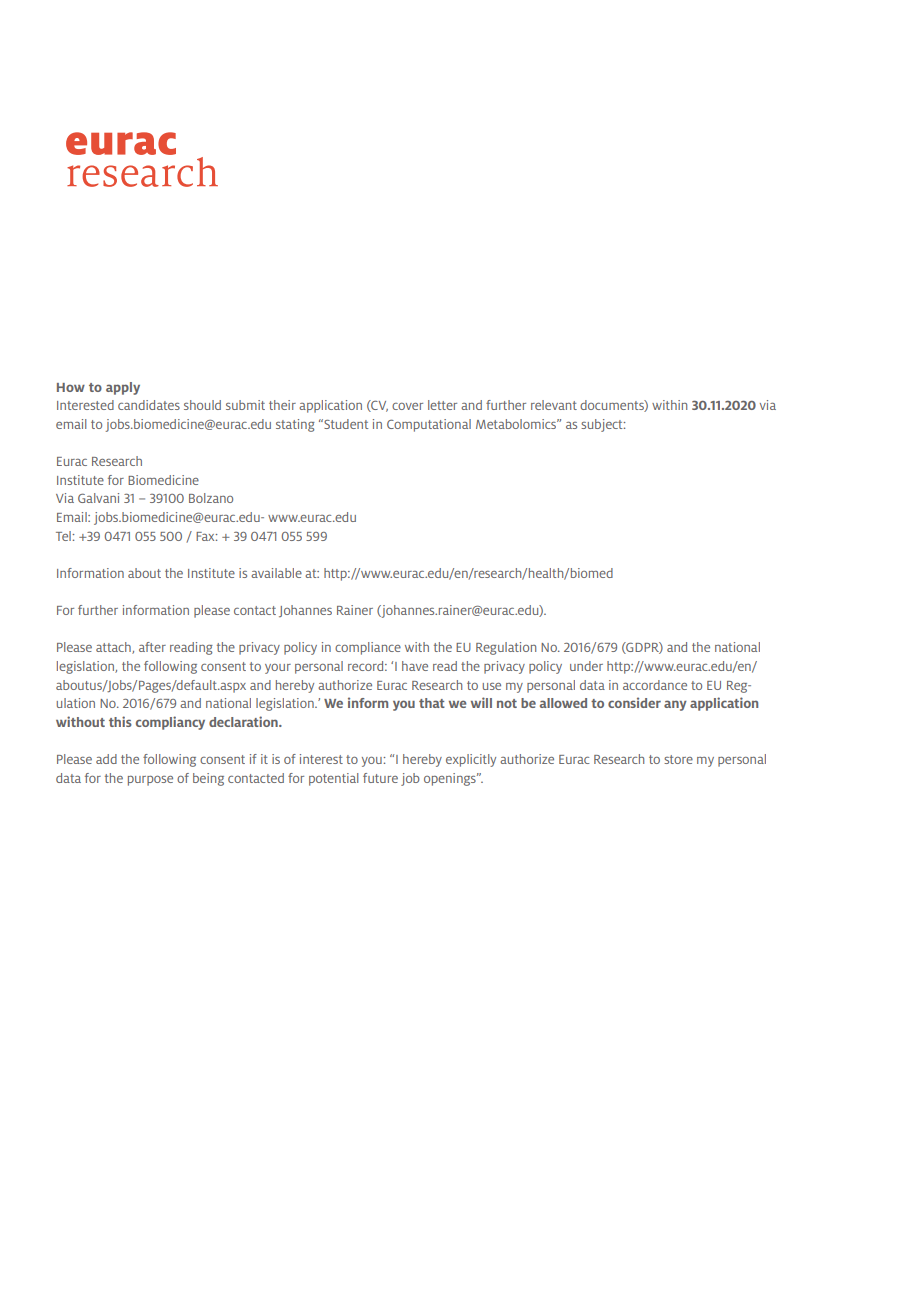  Describe the element at coordinates (64, 536) in the page. I see `Tel` at that location.
